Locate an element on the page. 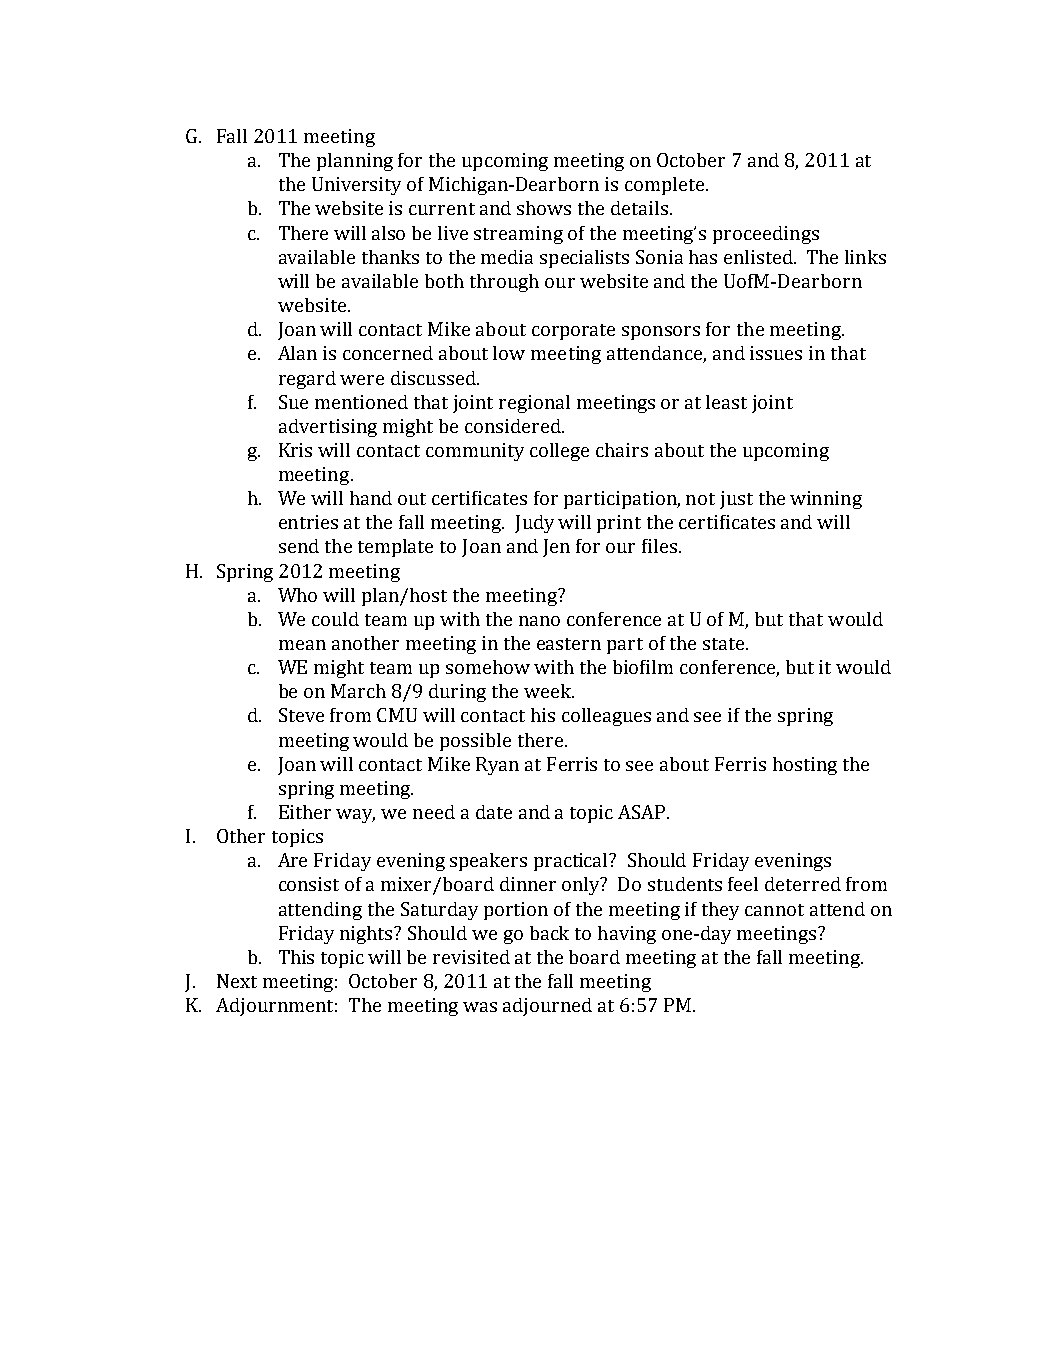 Image resolution: width=1050 pixels, height=1359 pixels. back is located at coordinates (549, 933).
